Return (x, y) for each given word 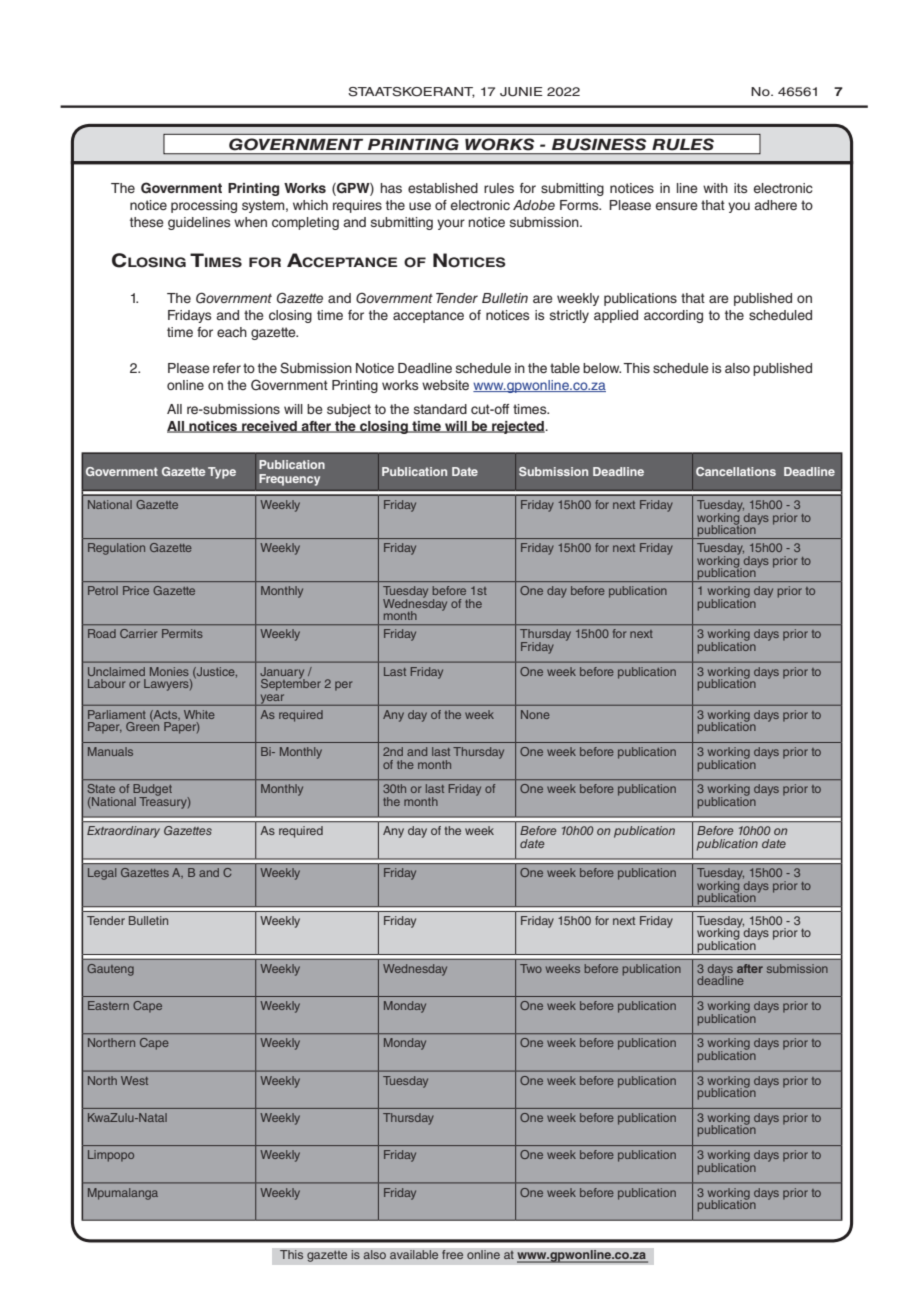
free (453, 1255)
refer (227, 368)
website (445, 385)
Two (531, 968)
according (673, 316)
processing (204, 206)
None (535, 714)
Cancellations (736, 471)
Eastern (108, 1005)
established (443, 188)
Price (136, 590)
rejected (518, 427)
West (134, 1080)
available (414, 1255)
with (715, 188)
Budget (153, 791)
